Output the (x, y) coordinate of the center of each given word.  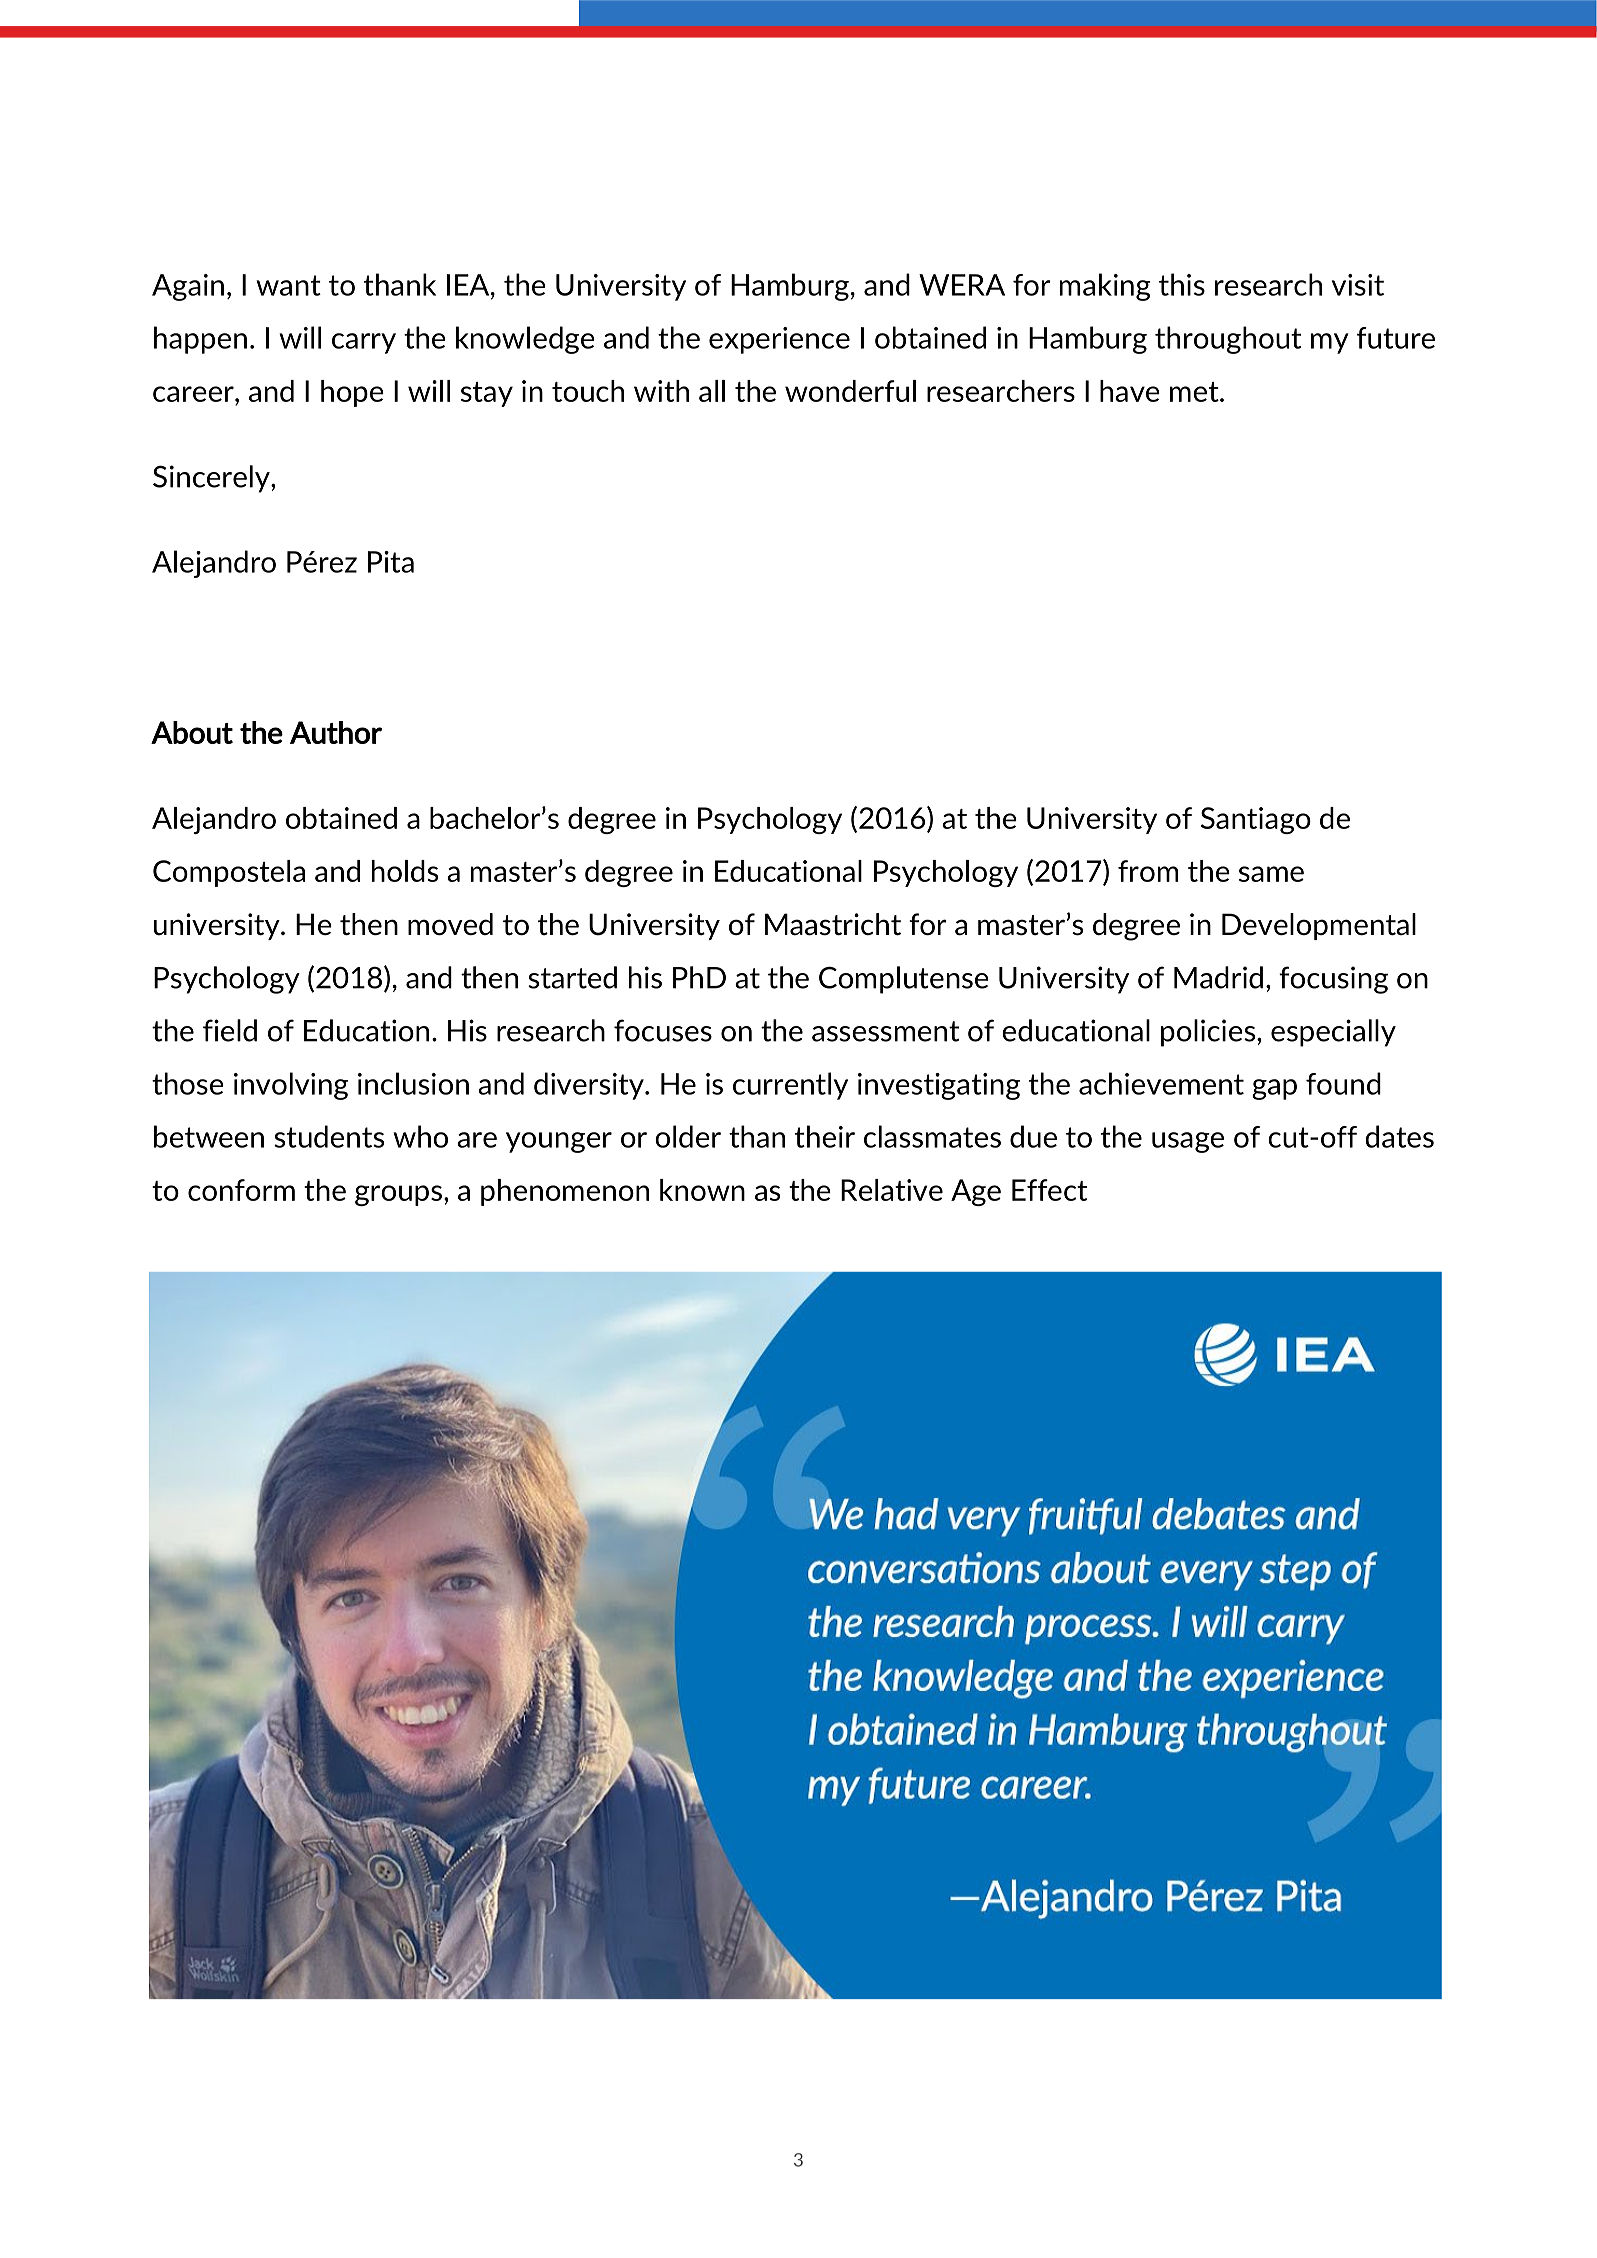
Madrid (1218, 977)
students (329, 1136)
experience (779, 340)
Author (336, 732)
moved (450, 924)
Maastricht (833, 924)
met (1195, 392)
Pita (391, 562)
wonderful (850, 391)
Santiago (1256, 820)
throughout (1228, 340)
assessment (885, 1031)
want (288, 285)
